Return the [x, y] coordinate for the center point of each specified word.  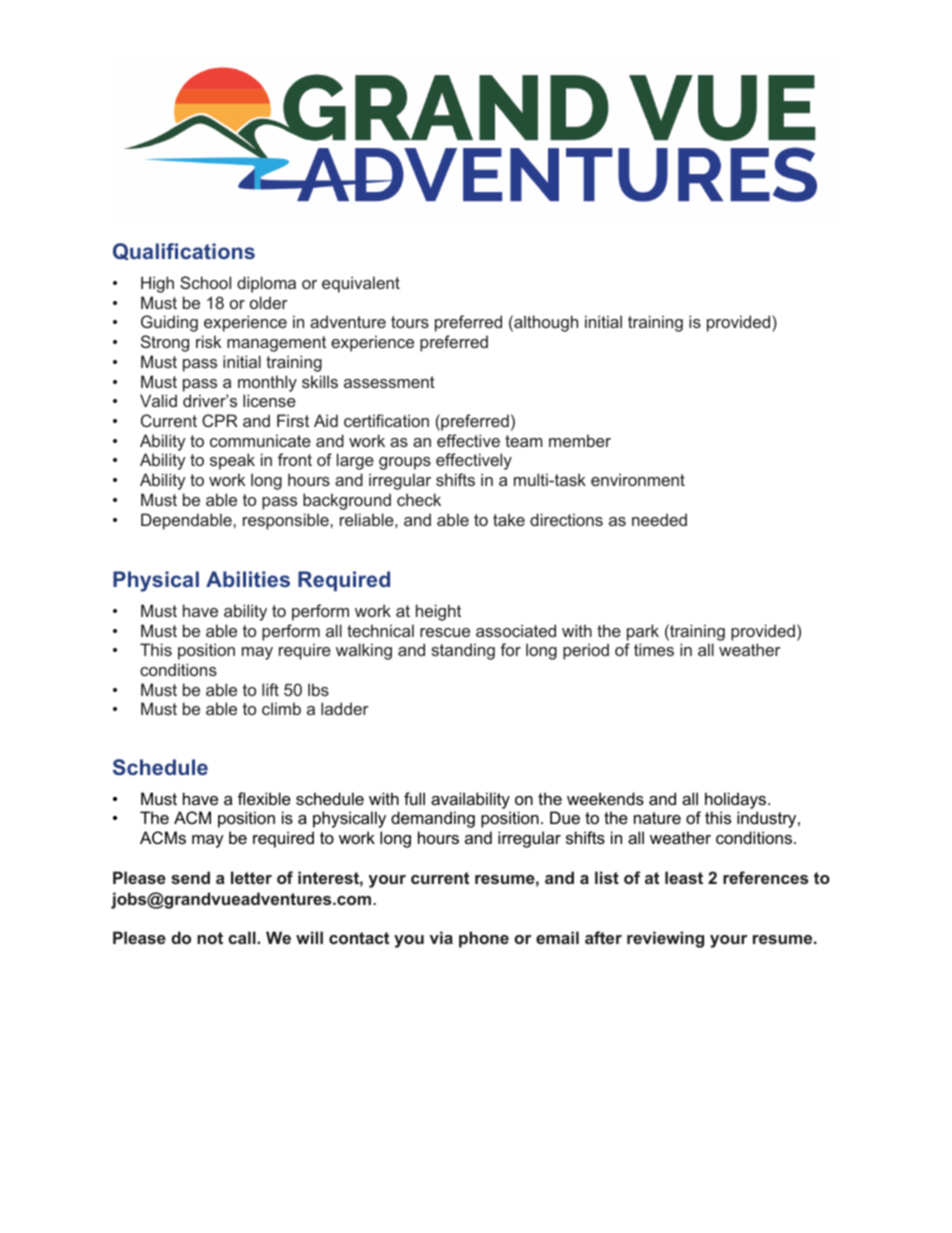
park [643, 632]
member [580, 440]
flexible [264, 798]
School [205, 282]
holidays [737, 800]
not [210, 938]
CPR [220, 420]
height [438, 612]
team [523, 441]
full [414, 798]
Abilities [248, 579]
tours [410, 322]
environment [638, 479]
